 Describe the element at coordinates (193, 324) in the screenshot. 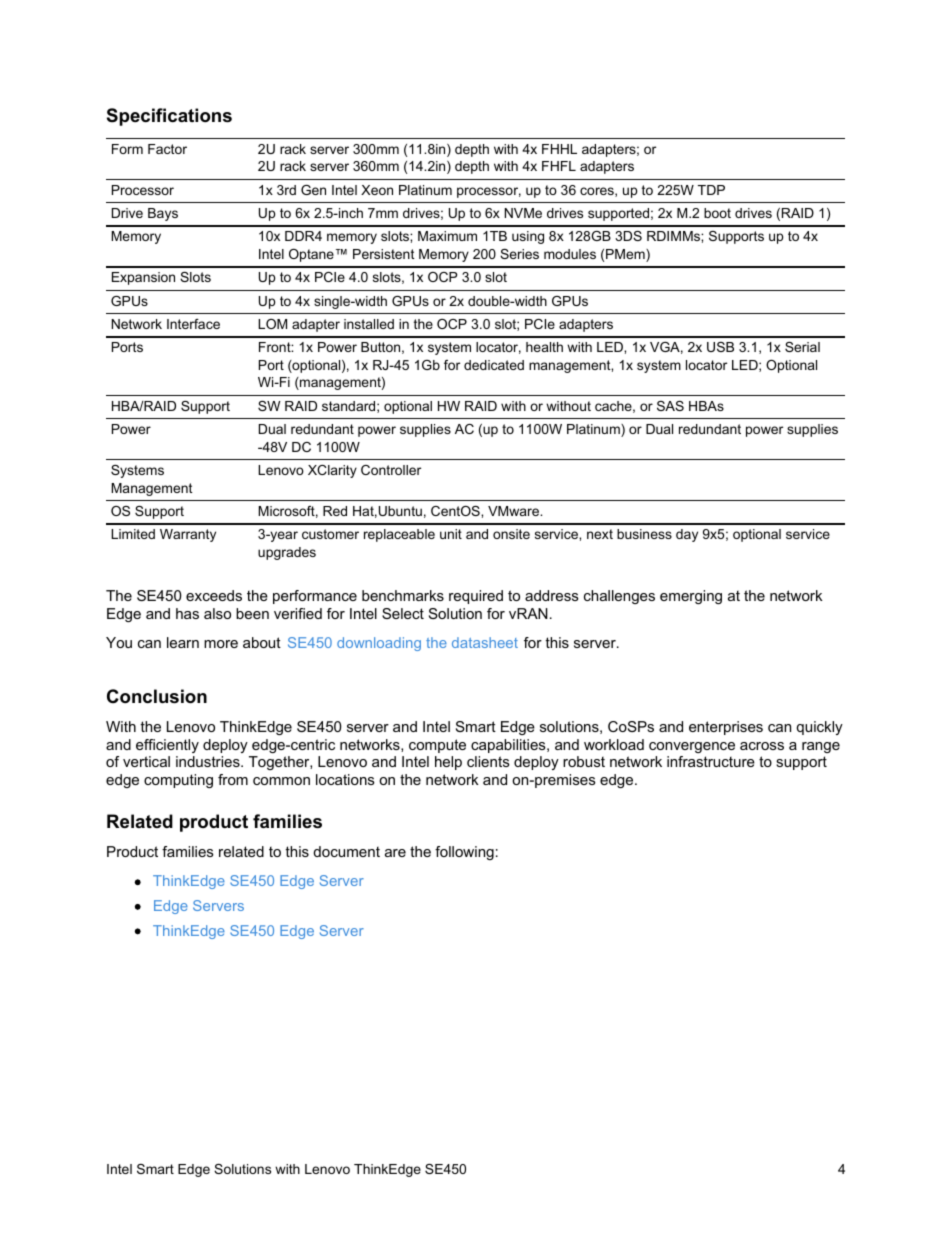

I see `Interface` at that location.
